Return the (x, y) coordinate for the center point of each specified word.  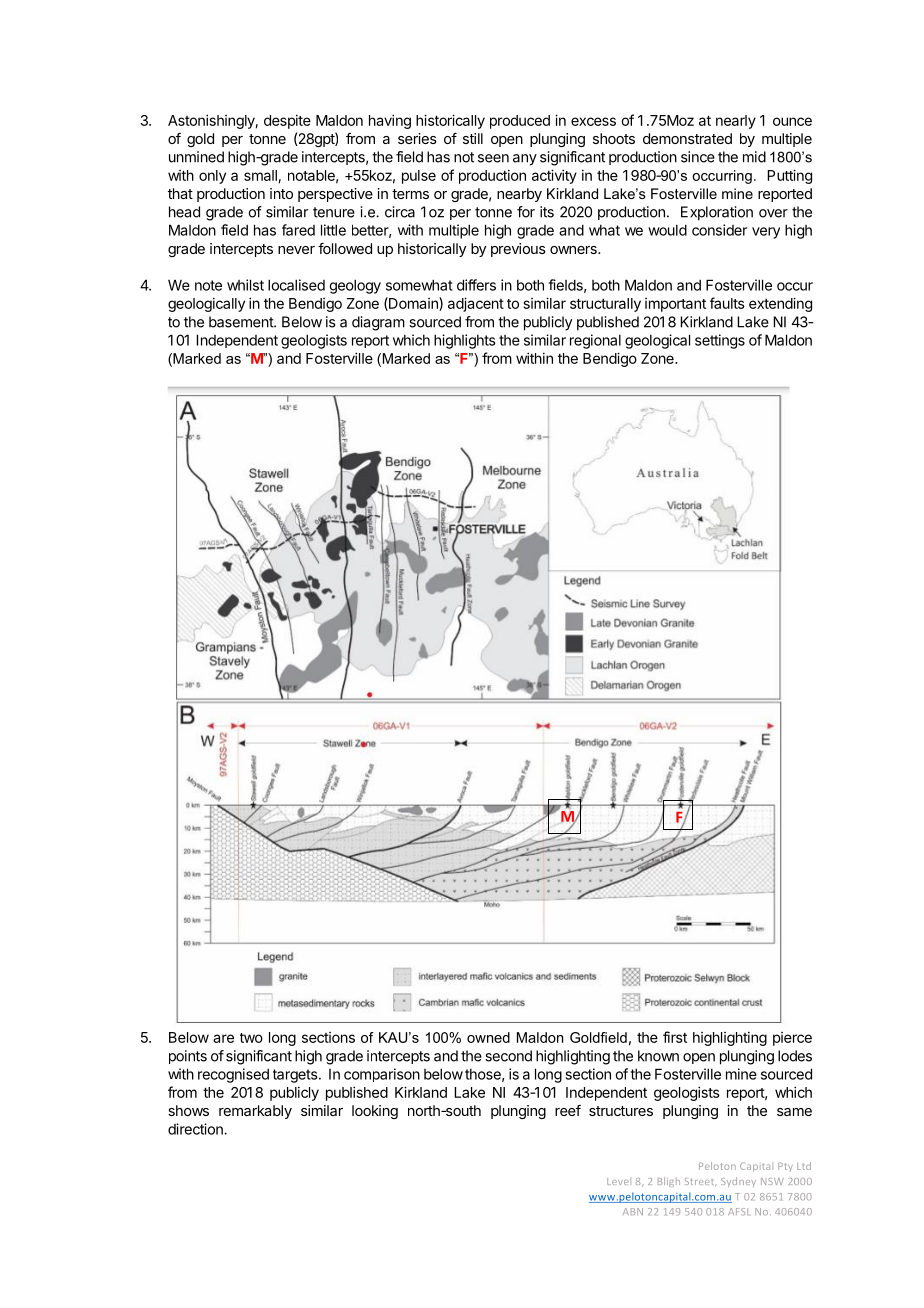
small (261, 176)
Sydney (738, 1182)
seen (493, 158)
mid (754, 157)
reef (568, 1110)
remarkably (255, 1112)
